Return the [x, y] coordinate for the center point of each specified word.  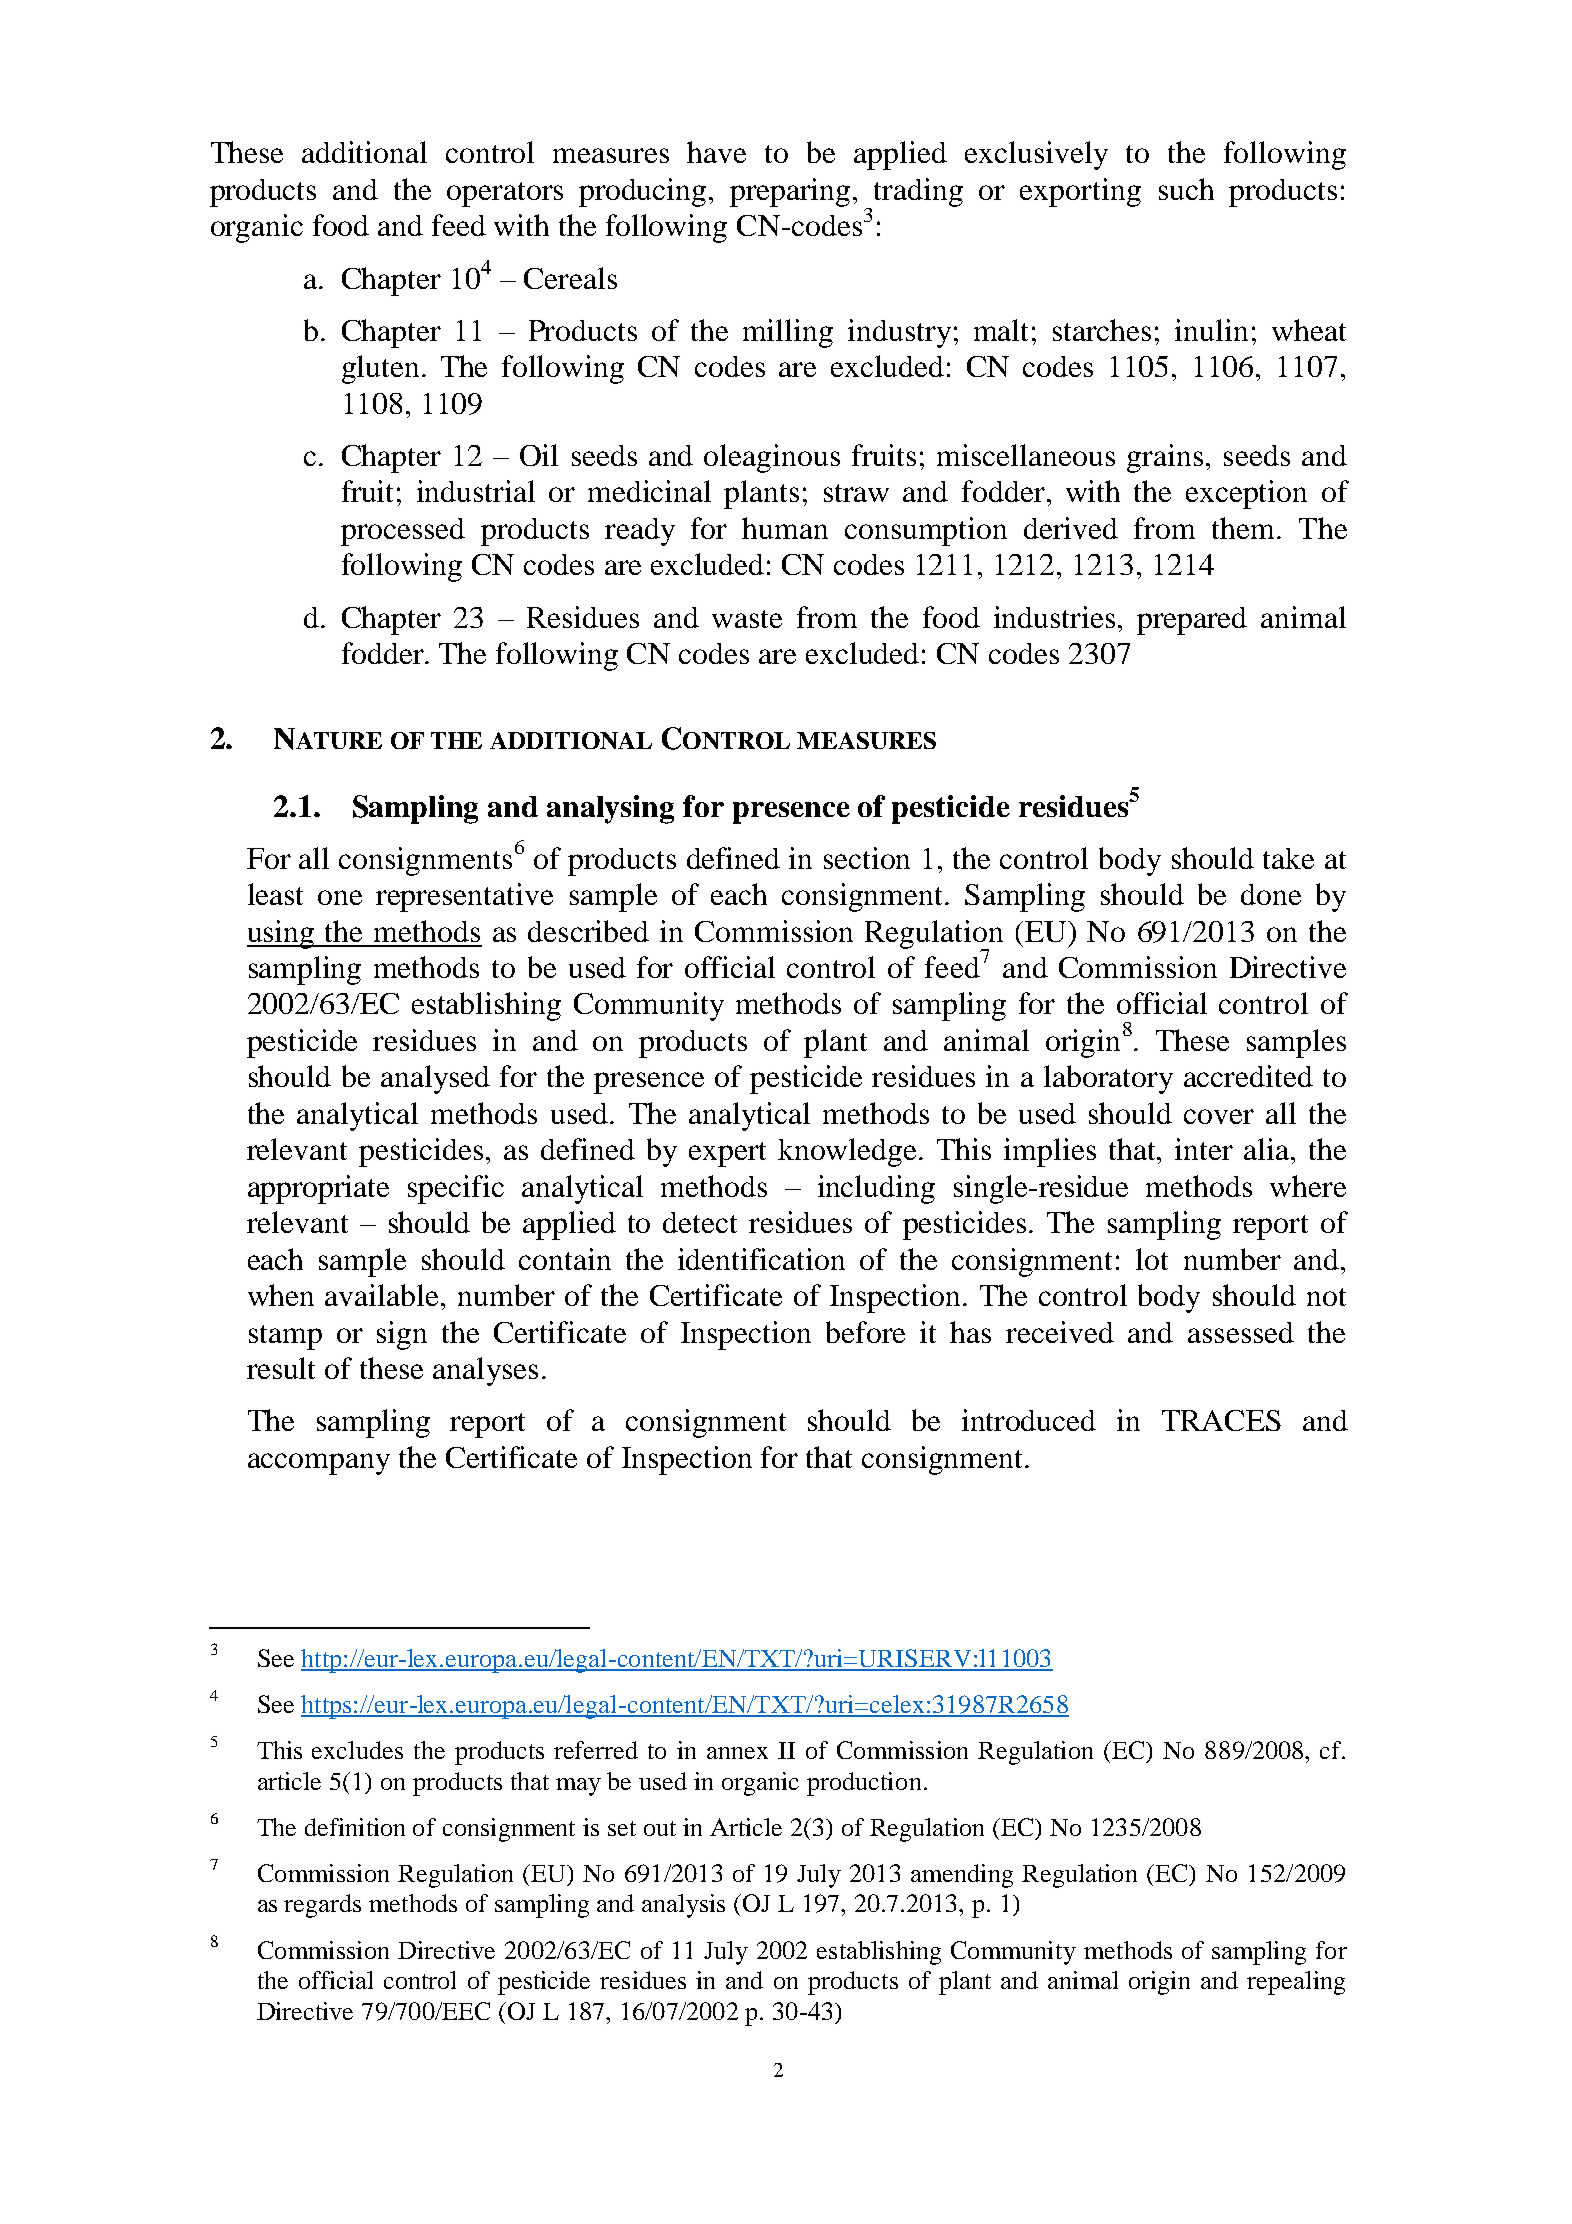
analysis [683, 1906]
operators [505, 194]
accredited [1248, 1076]
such [1186, 189]
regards [322, 1906]
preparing [792, 192]
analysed [435, 1079]
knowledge [849, 1152]
